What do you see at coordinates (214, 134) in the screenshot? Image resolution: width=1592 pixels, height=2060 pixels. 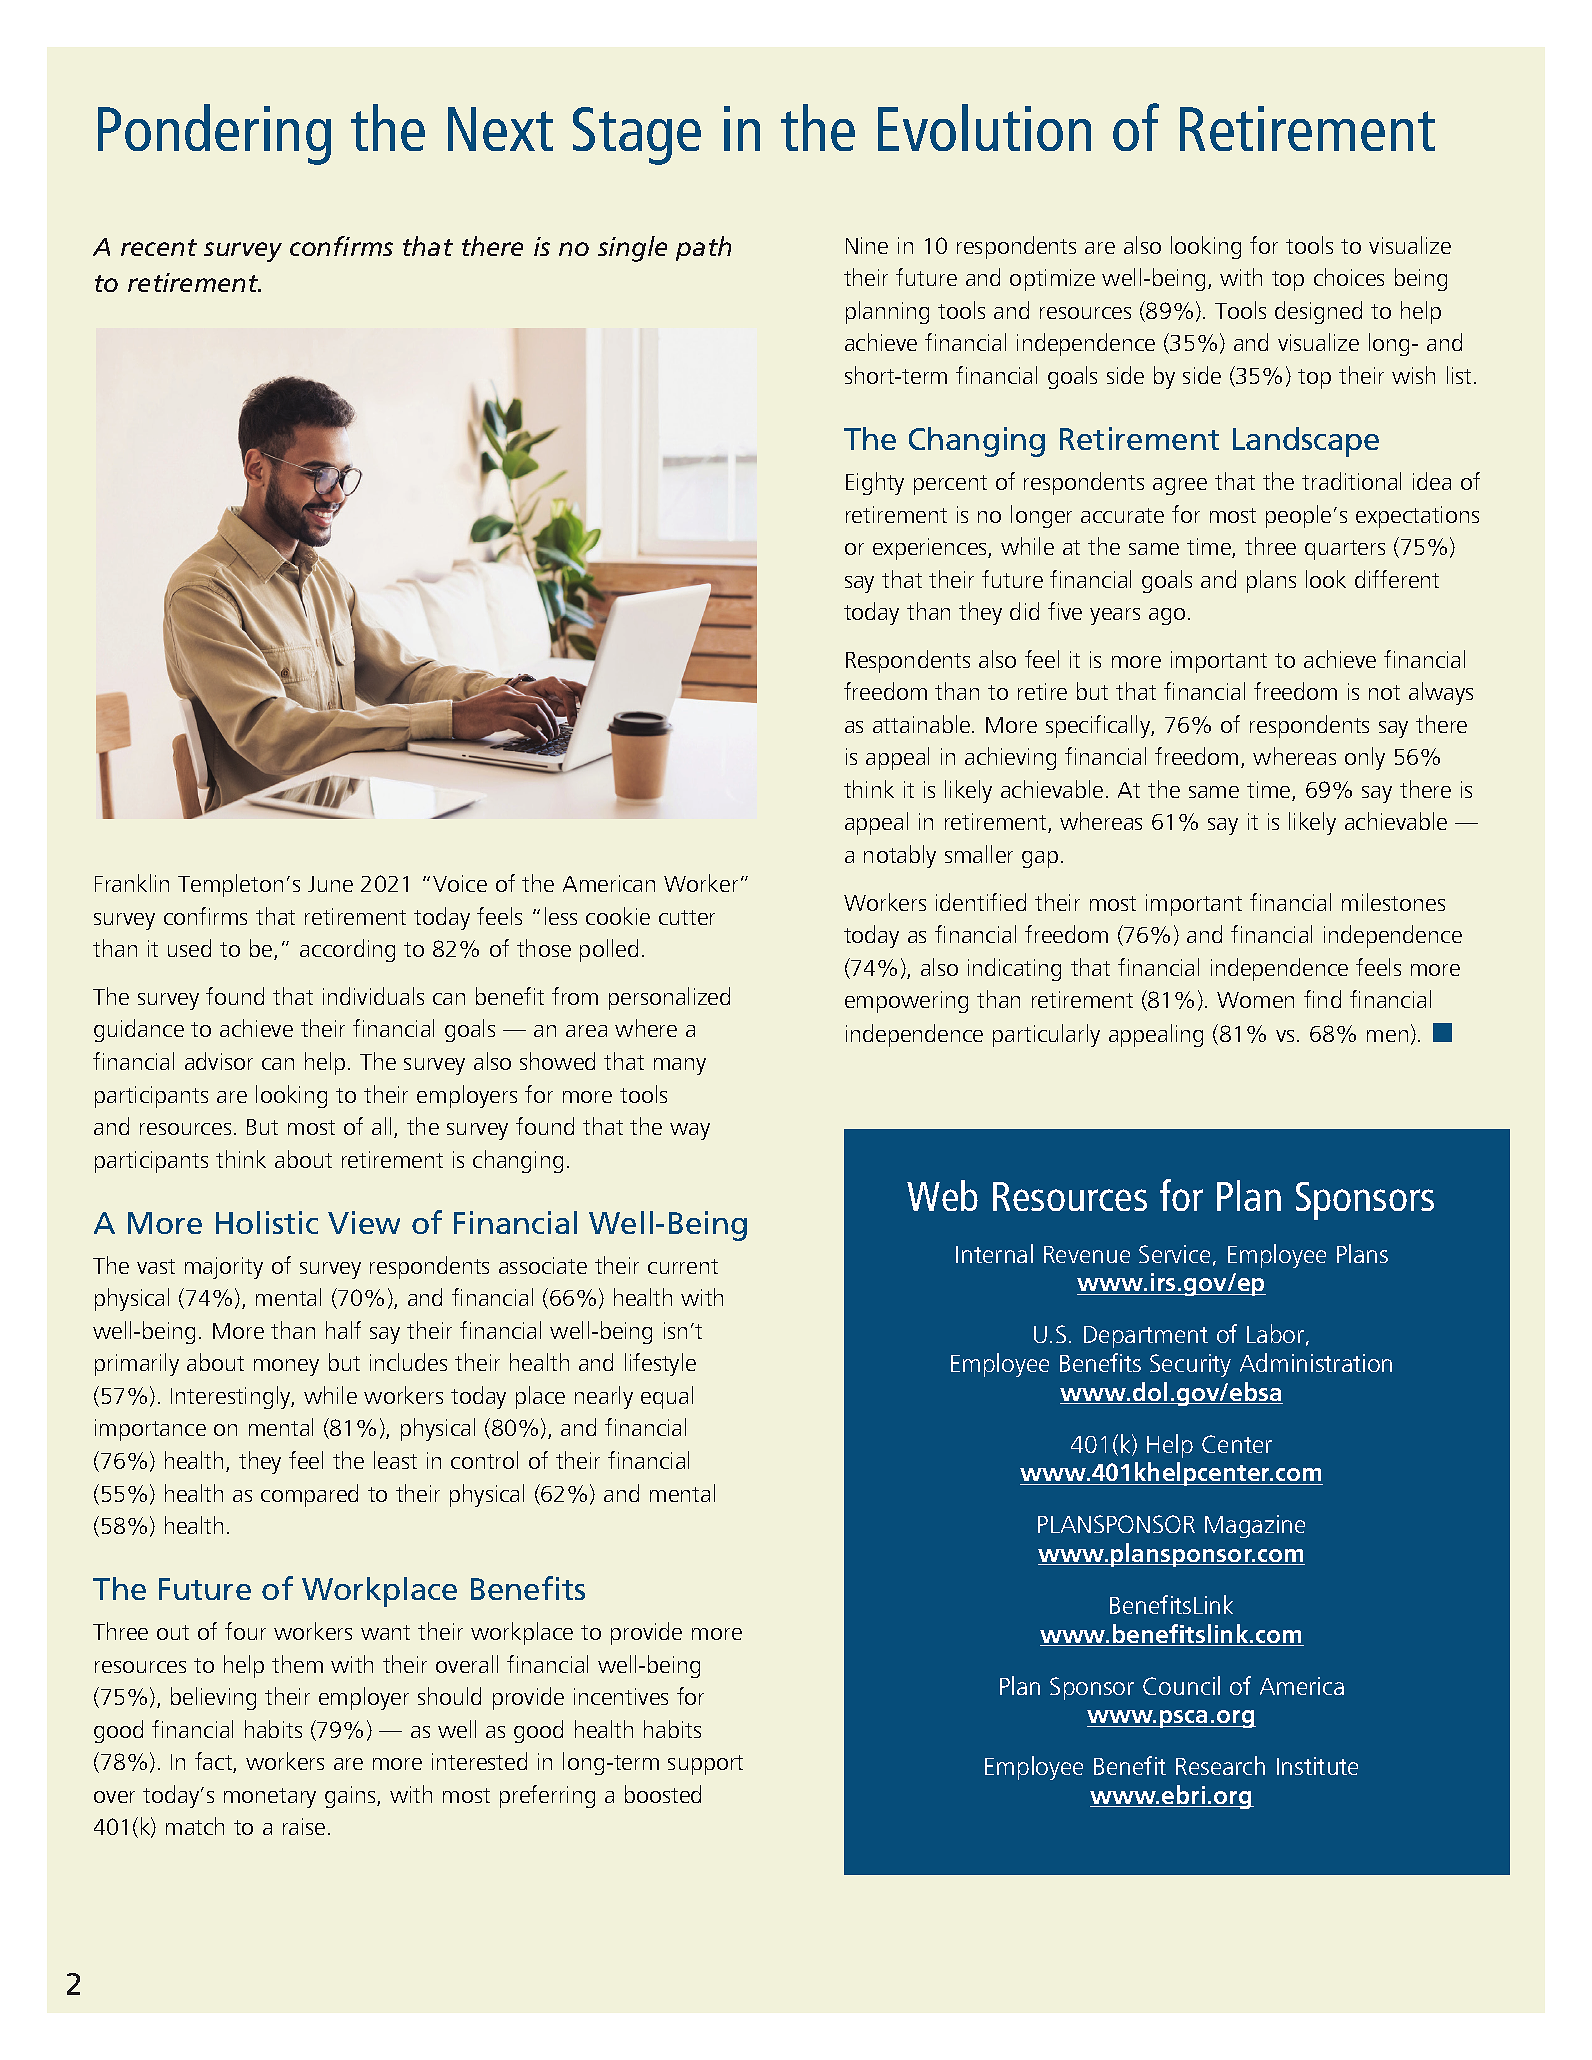 I see `Pondering` at bounding box center [214, 134].
